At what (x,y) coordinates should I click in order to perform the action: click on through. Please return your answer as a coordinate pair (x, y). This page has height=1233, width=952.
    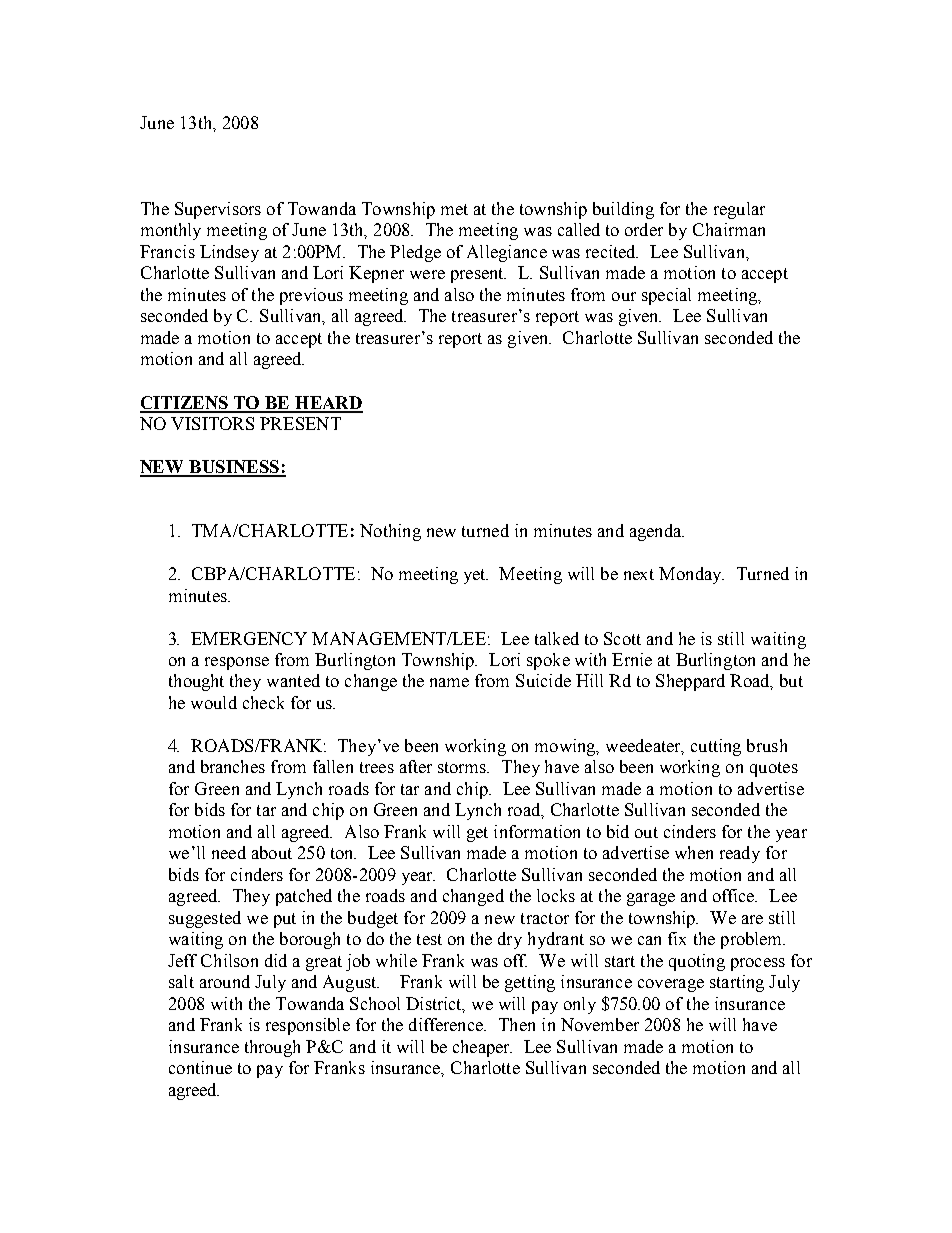
    Looking at the image, I should click on (272, 1048).
